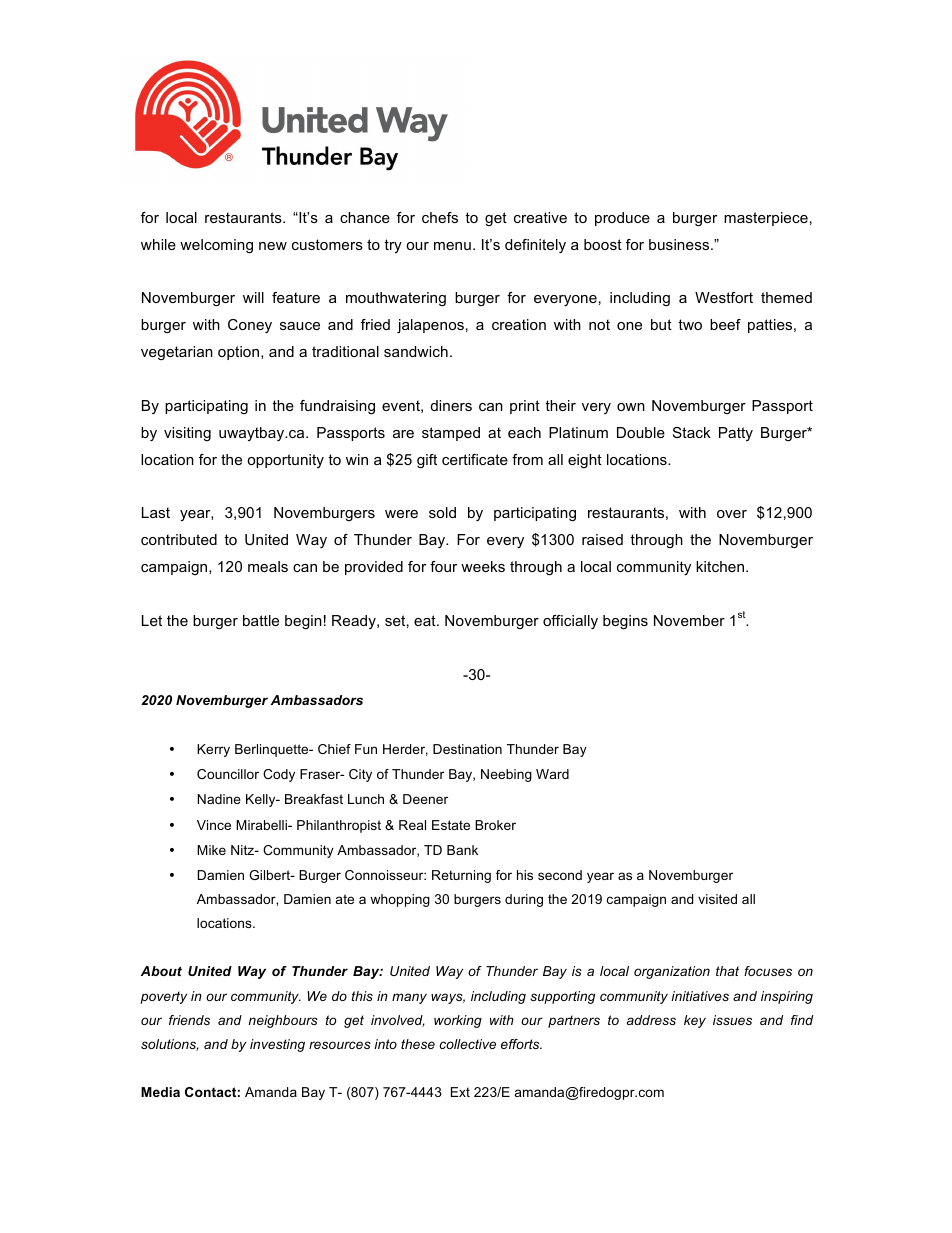  I want to click on investing, so click(277, 1045).
